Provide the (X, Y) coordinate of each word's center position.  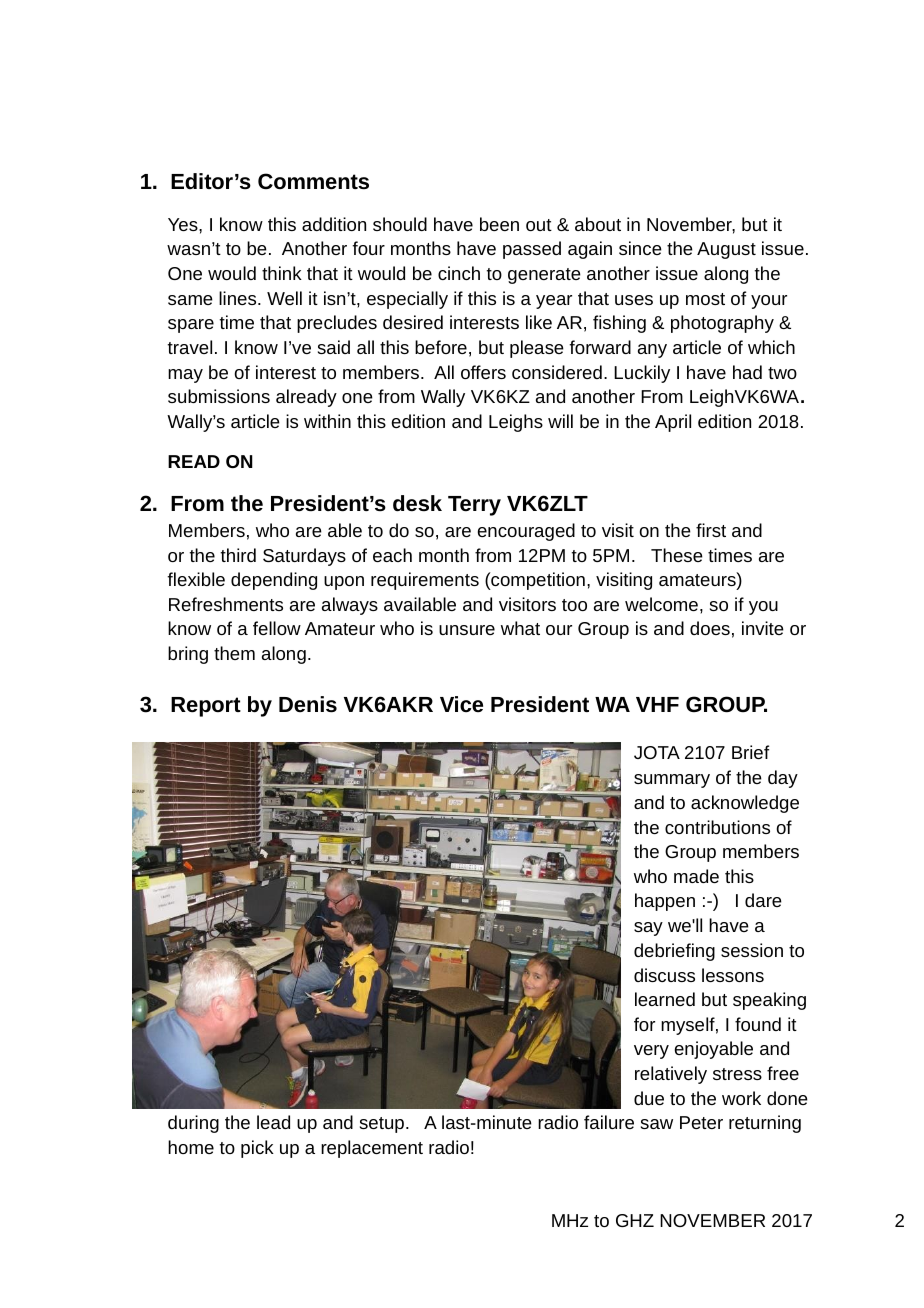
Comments (313, 181)
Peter (701, 1122)
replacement (372, 1149)
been (499, 224)
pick (257, 1149)
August (726, 250)
